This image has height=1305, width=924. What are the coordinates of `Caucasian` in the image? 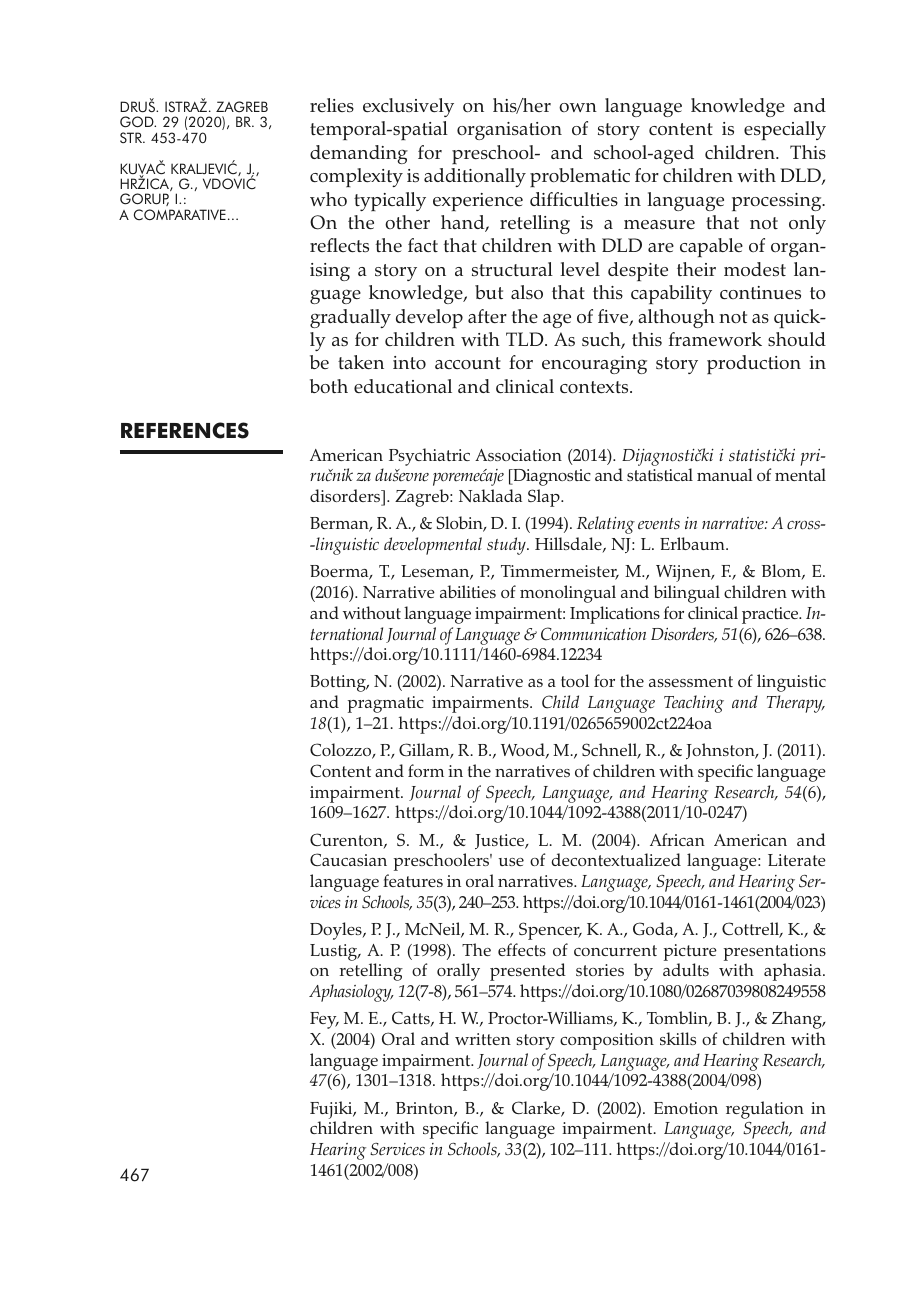 It's located at (348, 859).
